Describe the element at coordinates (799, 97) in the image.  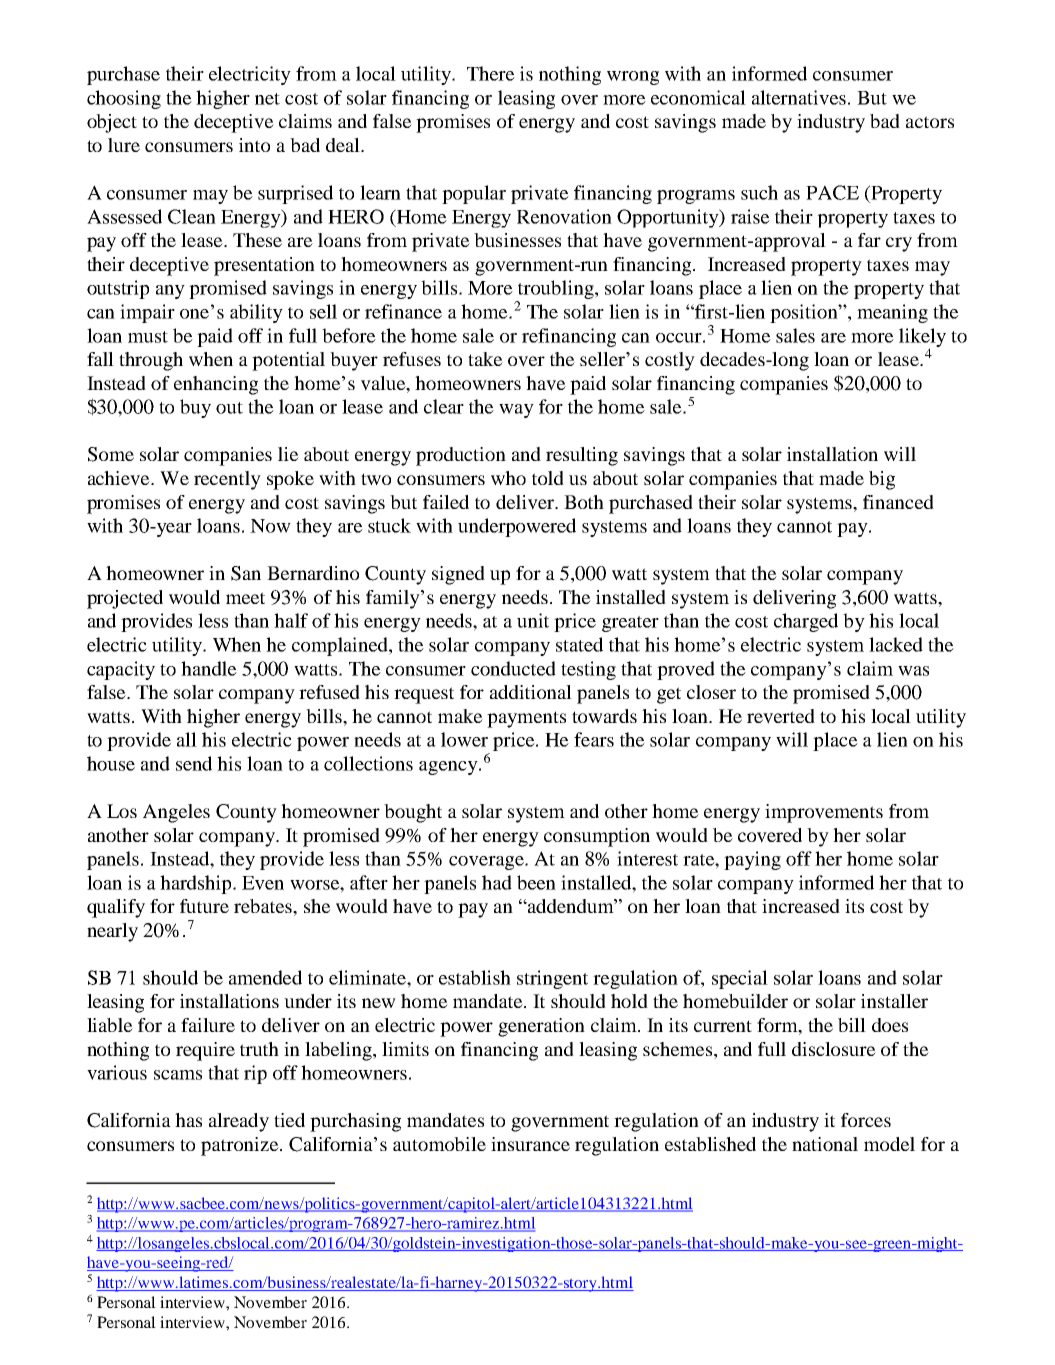
I see `alternatives` at that location.
